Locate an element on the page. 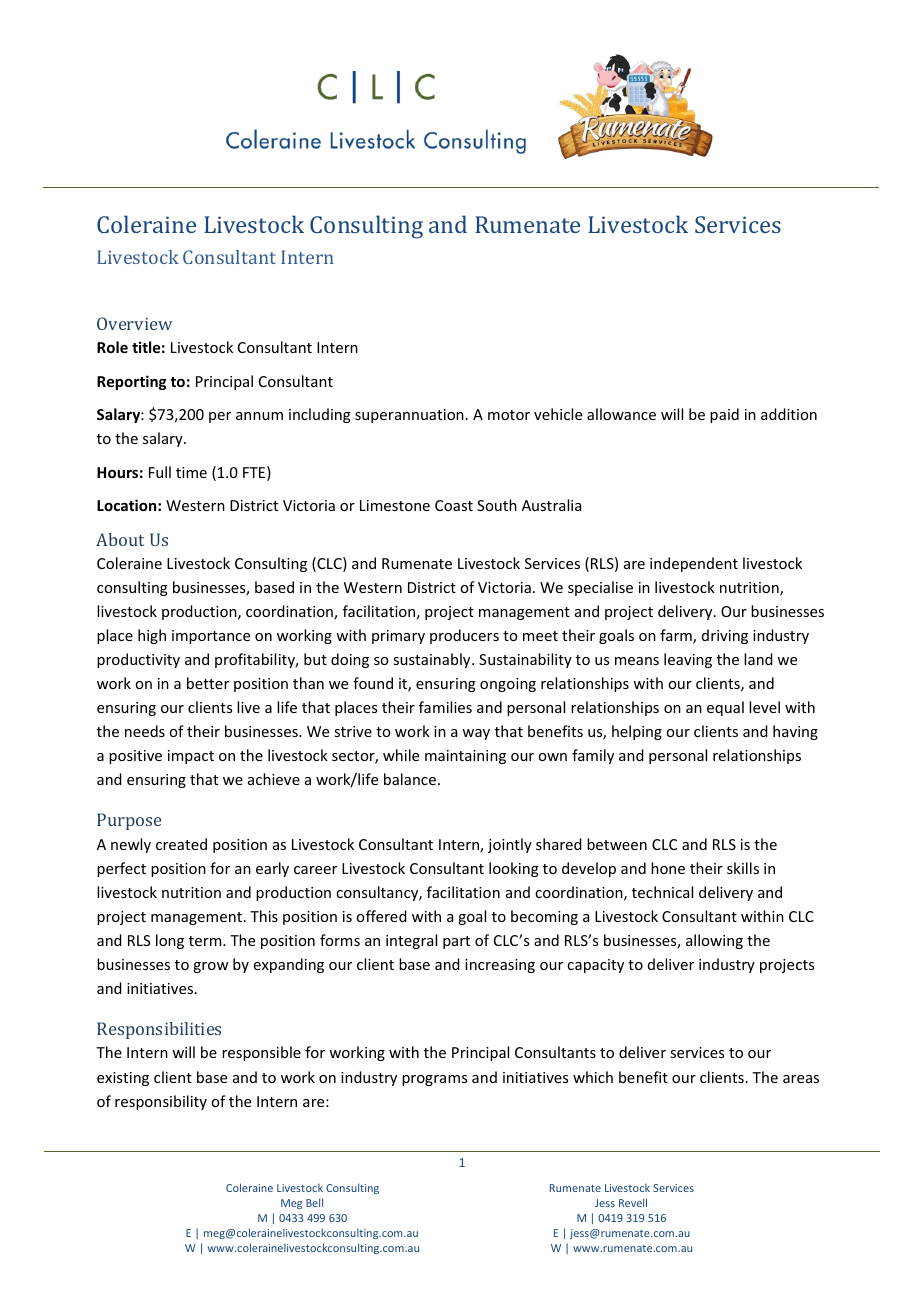 The image size is (924, 1308). producers is located at coordinates (464, 636).
